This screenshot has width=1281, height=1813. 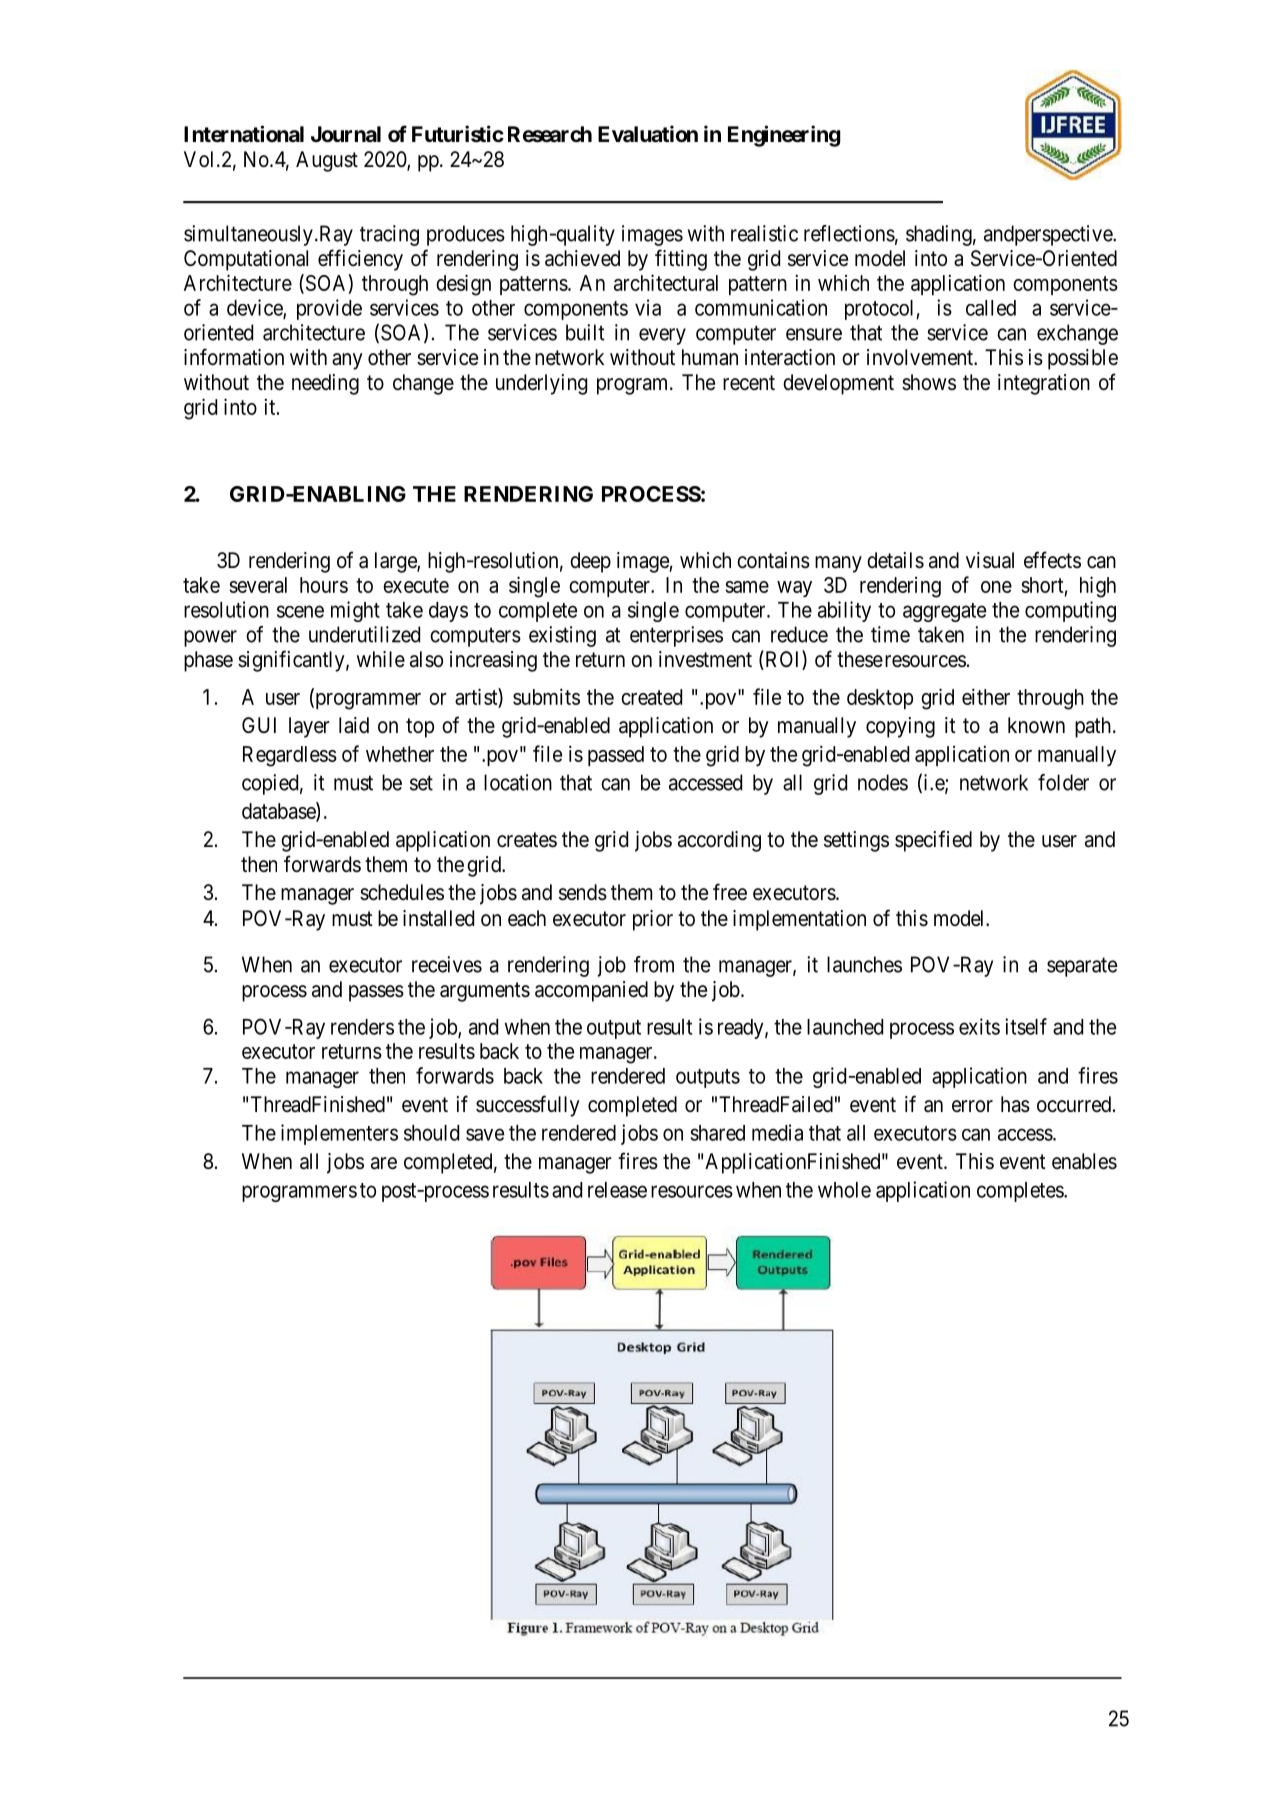 What do you see at coordinates (396, 562) in the screenshot?
I see `large` at bounding box center [396, 562].
